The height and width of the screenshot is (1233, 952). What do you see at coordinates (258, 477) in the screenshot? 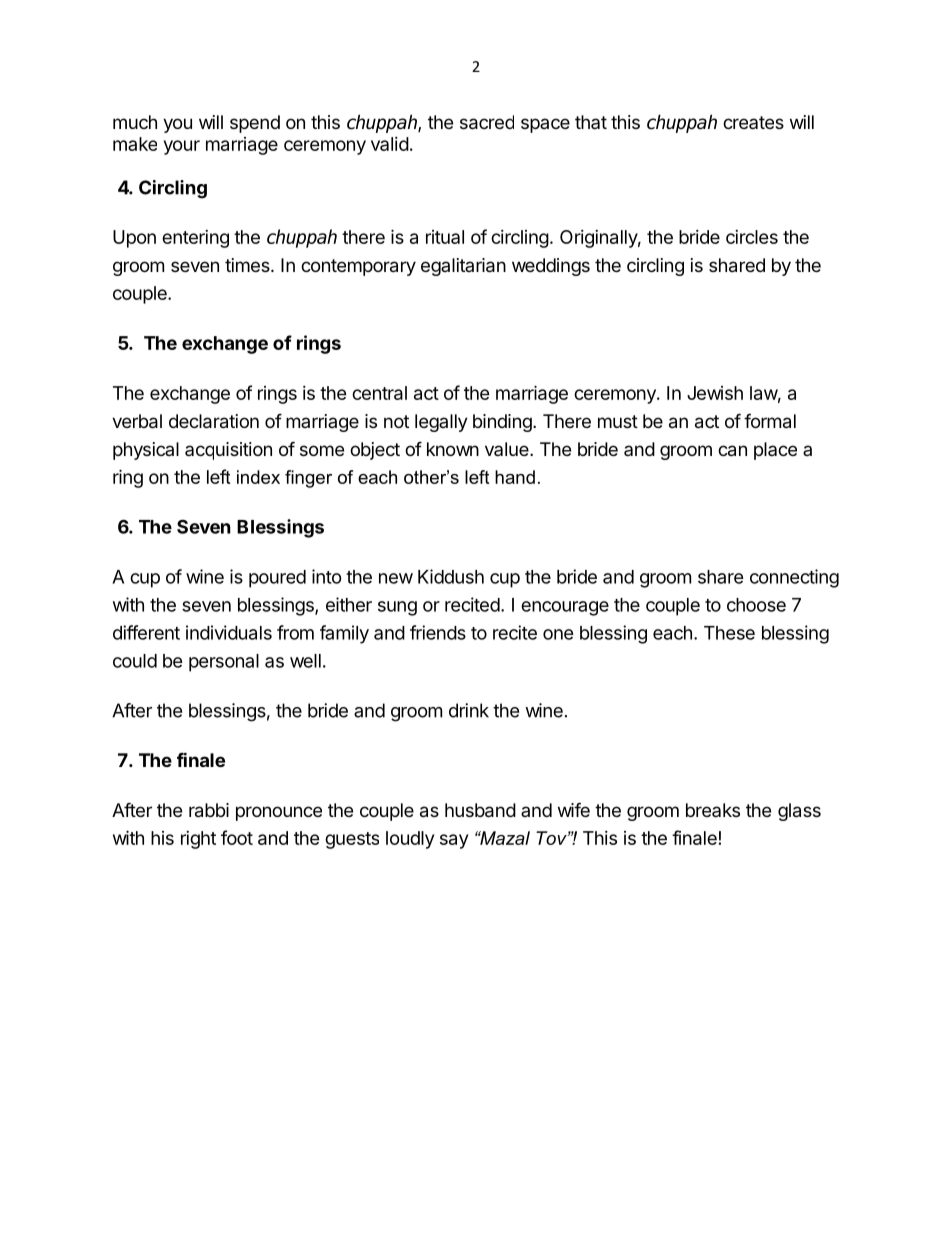
I see `index` at bounding box center [258, 477].
